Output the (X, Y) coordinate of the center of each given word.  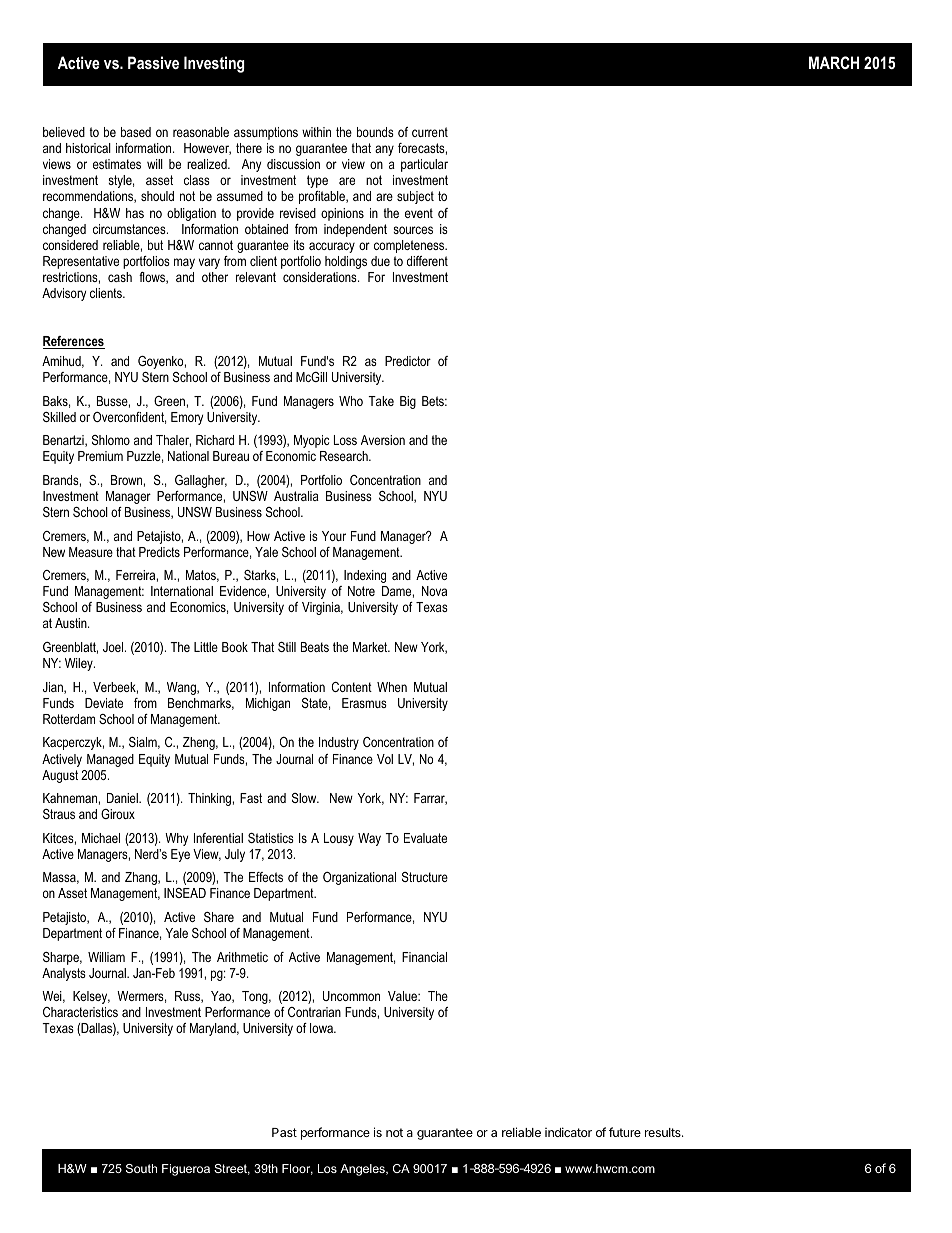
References (74, 342)
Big (408, 402)
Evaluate (425, 838)
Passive (153, 62)
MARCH (834, 62)
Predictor (408, 361)
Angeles (363, 1170)
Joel (113, 647)
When (392, 687)
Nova (434, 591)
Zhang (142, 878)
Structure (425, 877)
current (430, 132)
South (141, 1168)
